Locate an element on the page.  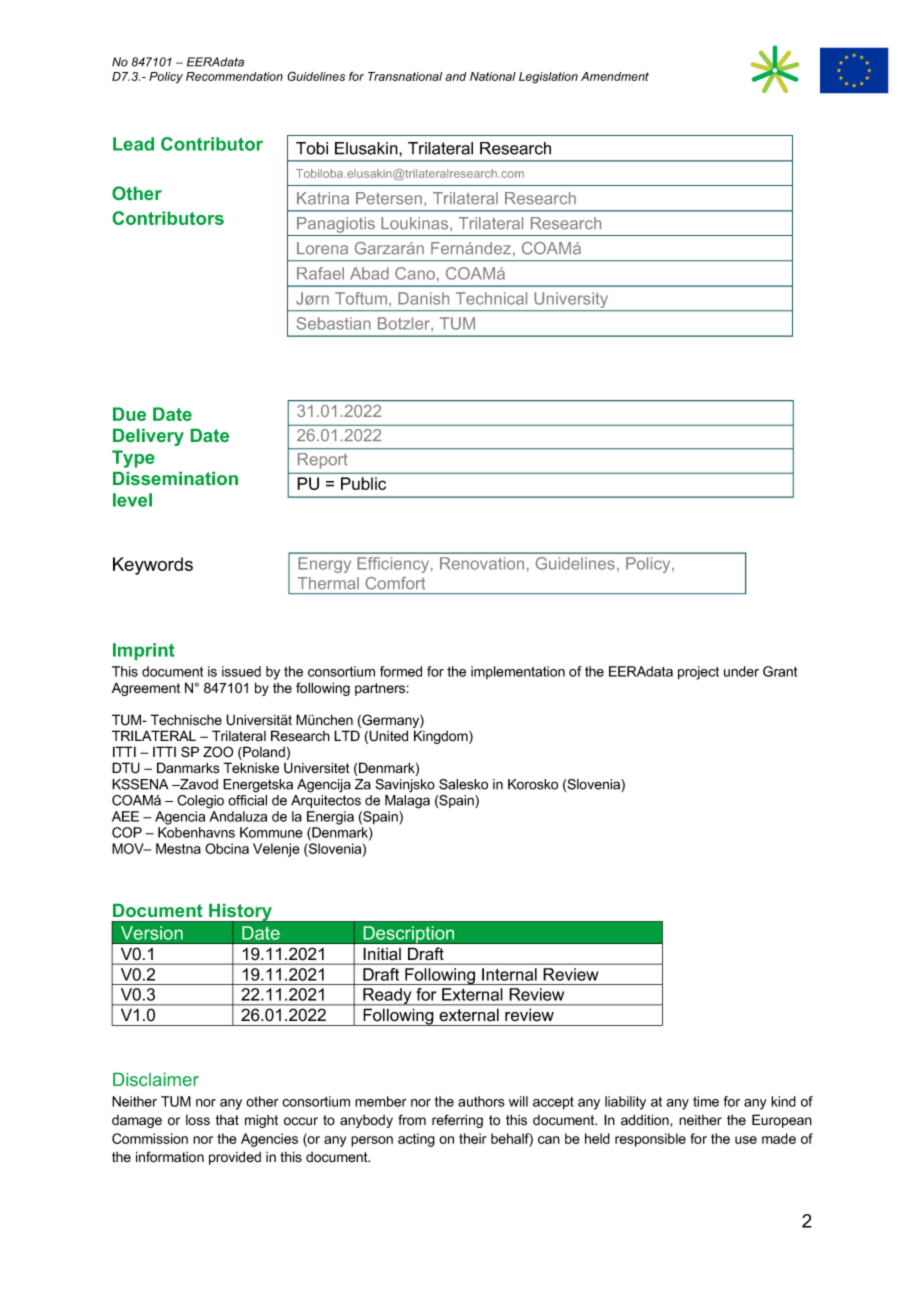
Amendment is located at coordinates (615, 76).
